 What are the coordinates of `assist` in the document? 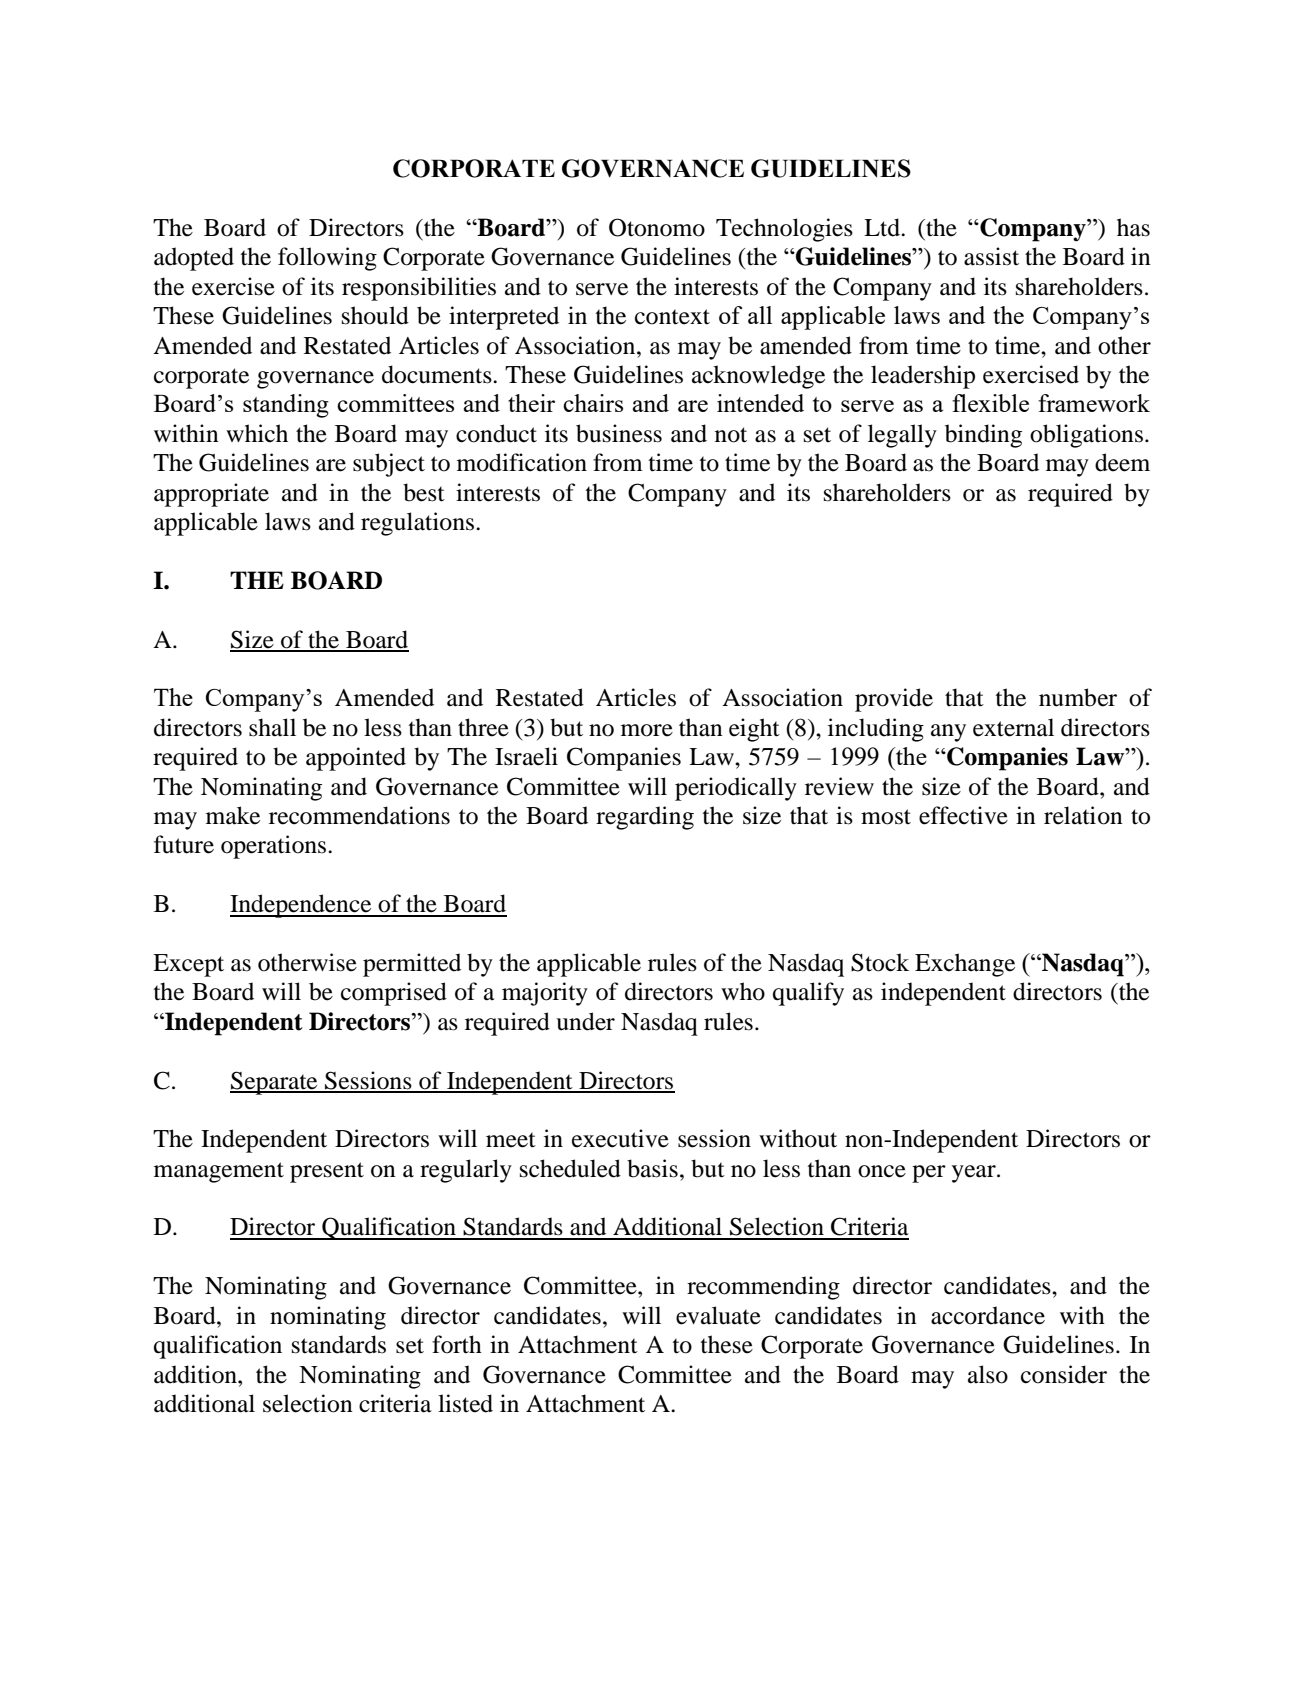 It's located at (991, 256).
